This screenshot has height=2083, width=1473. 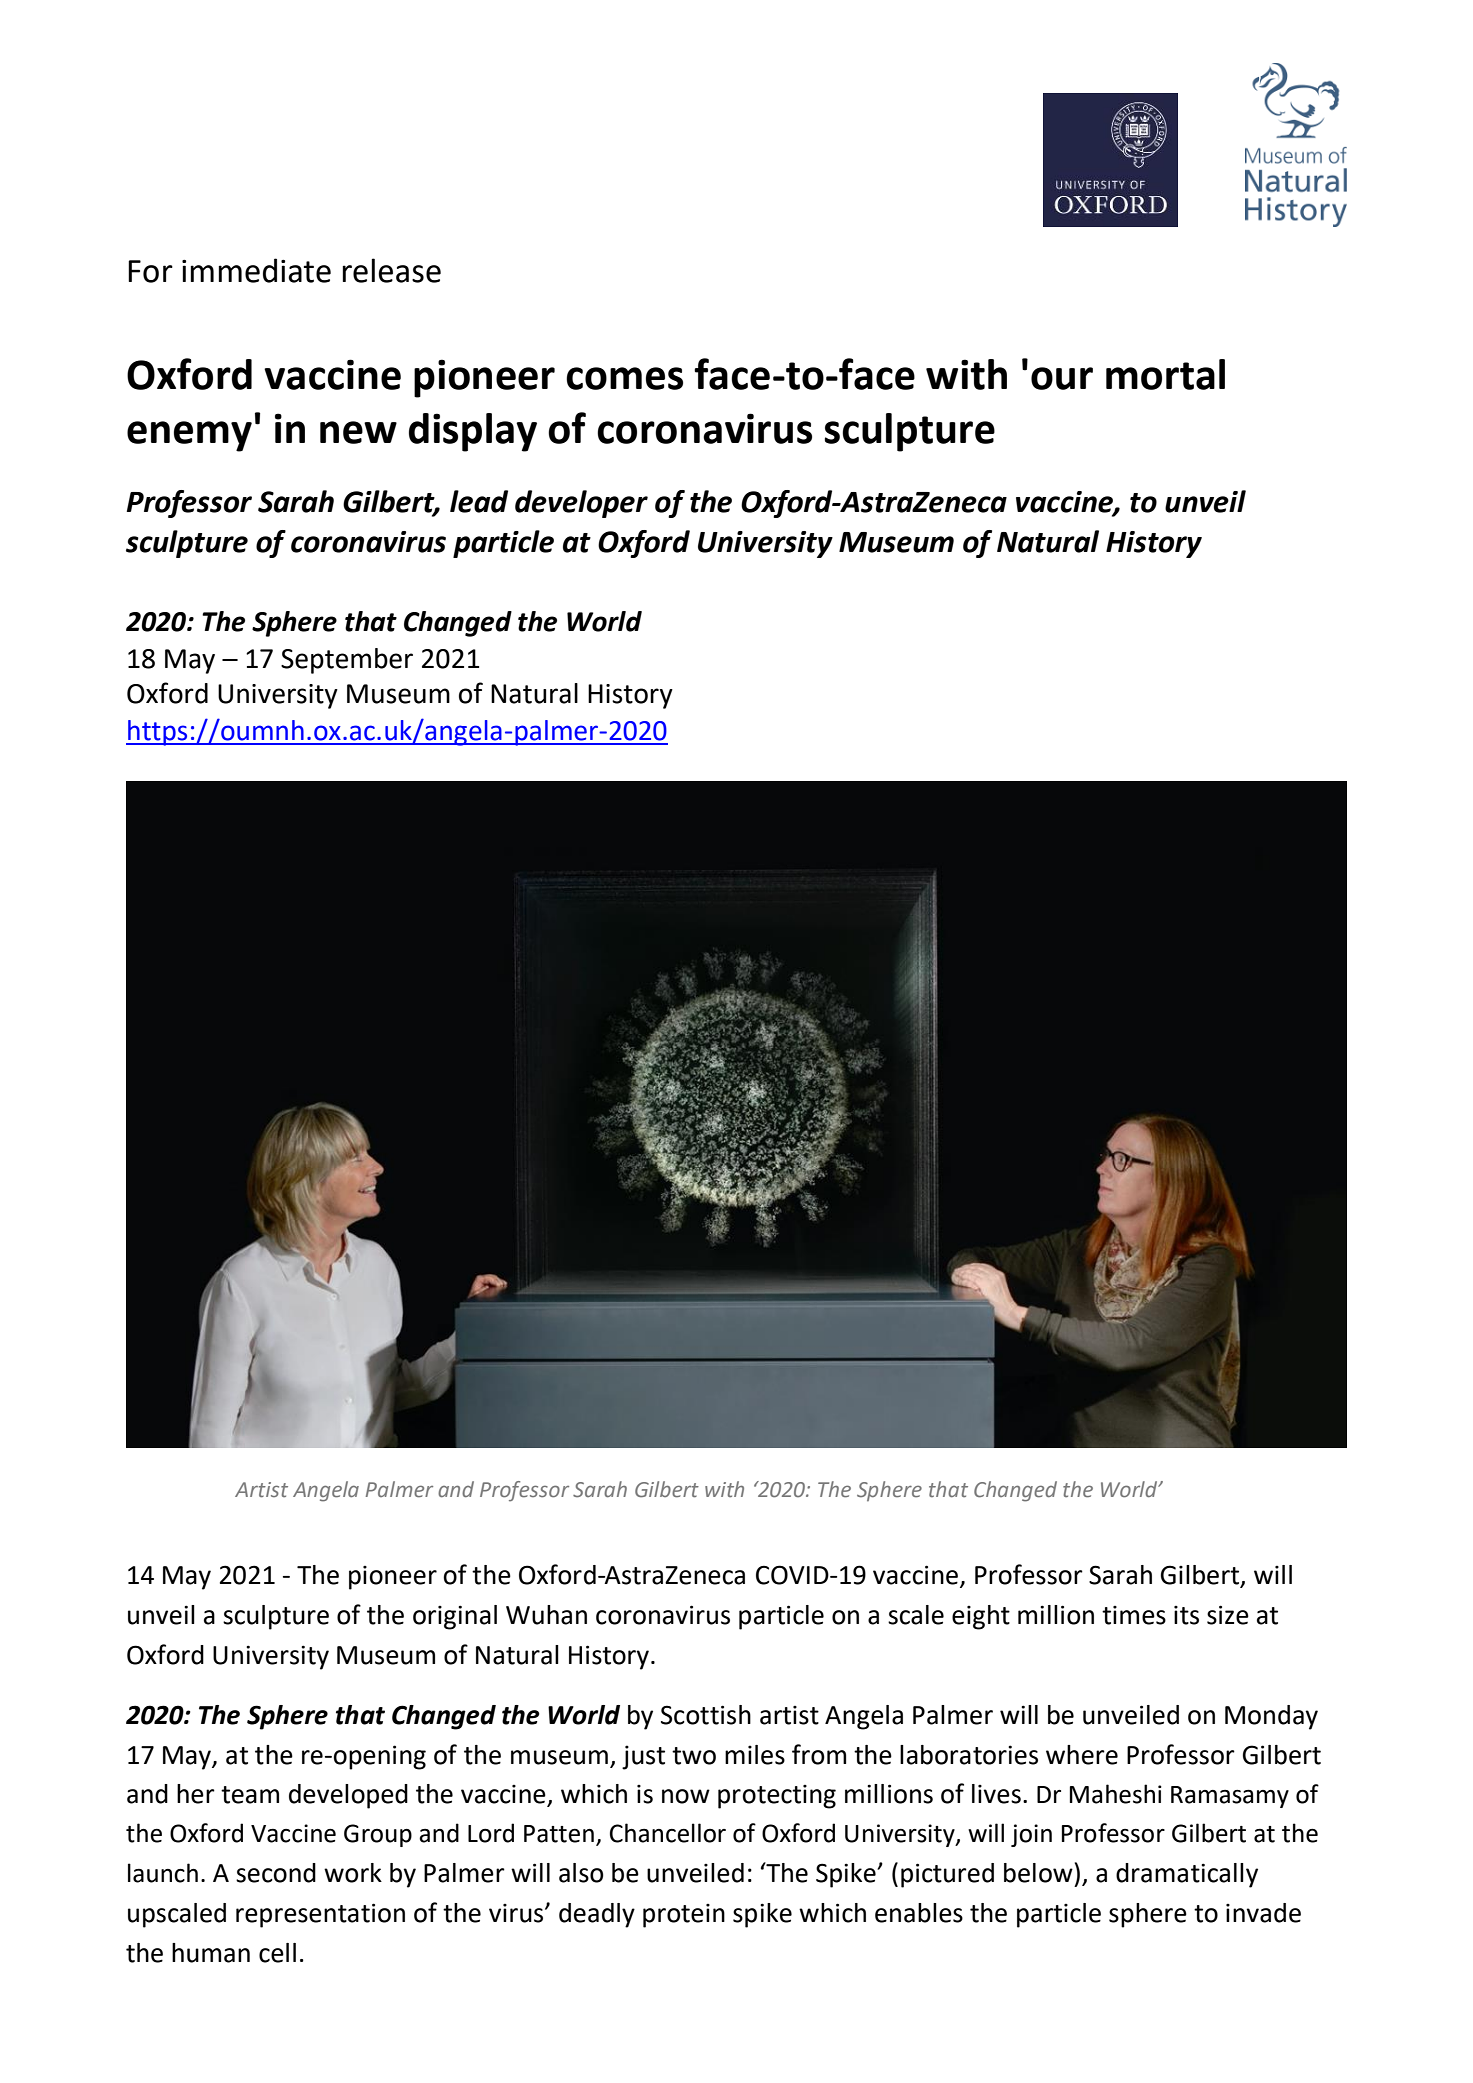 I want to click on protein, so click(x=684, y=1916).
